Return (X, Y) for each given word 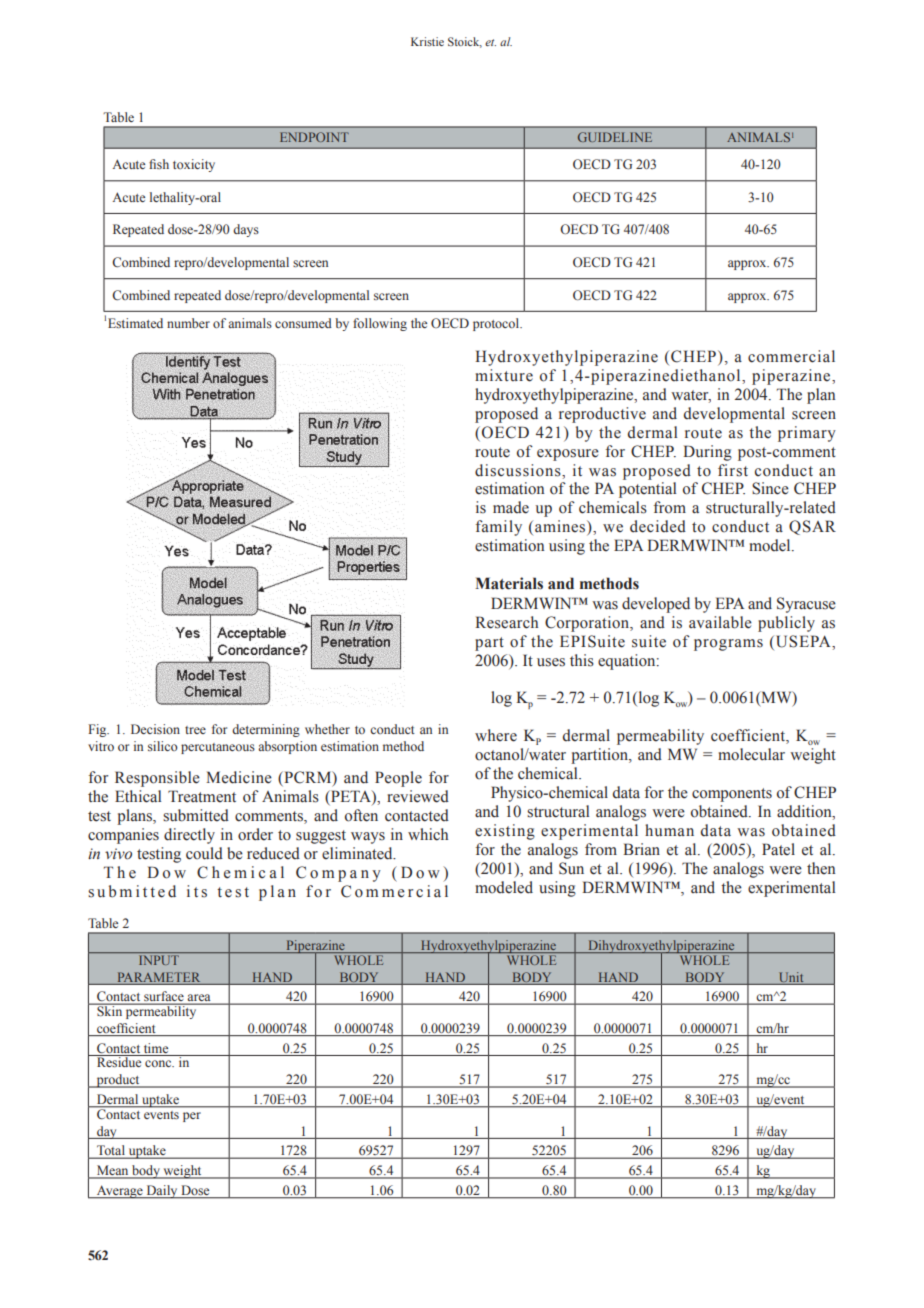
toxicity (194, 165)
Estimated (135, 323)
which (428, 834)
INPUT (159, 960)
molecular (751, 754)
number (188, 323)
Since (770, 488)
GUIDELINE (615, 137)
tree (195, 730)
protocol (497, 324)
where (496, 735)
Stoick (465, 42)
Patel (778, 849)
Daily (162, 1192)
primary (807, 434)
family (498, 528)
